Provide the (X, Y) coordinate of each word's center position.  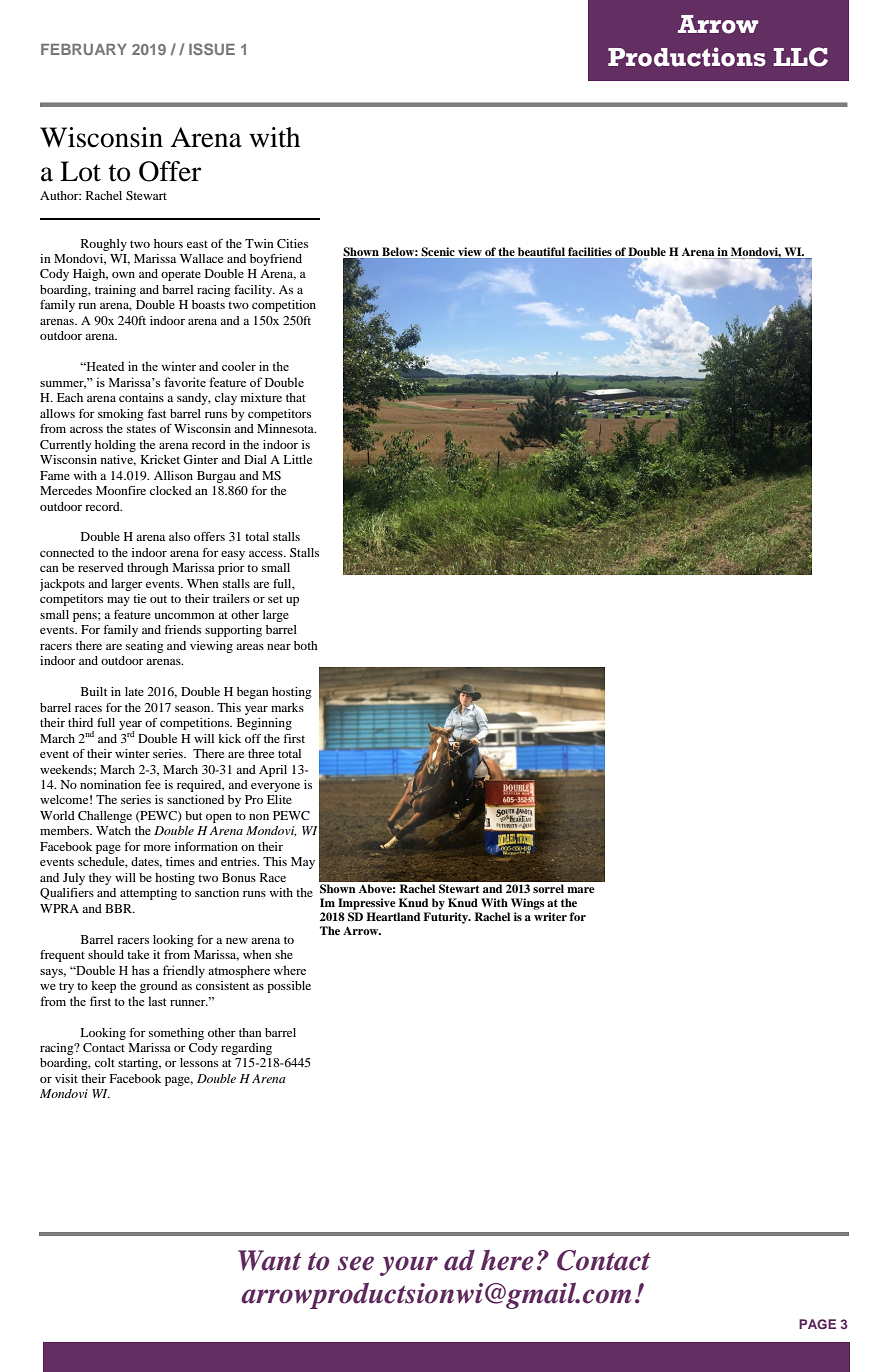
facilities (590, 251)
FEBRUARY (84, 49)
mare (581, 890)
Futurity (446, 918)
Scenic (438, 251)
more (157, 848)
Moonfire (121, 490)
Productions (687, 57)
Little (297, 459)
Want (270, 1260)
